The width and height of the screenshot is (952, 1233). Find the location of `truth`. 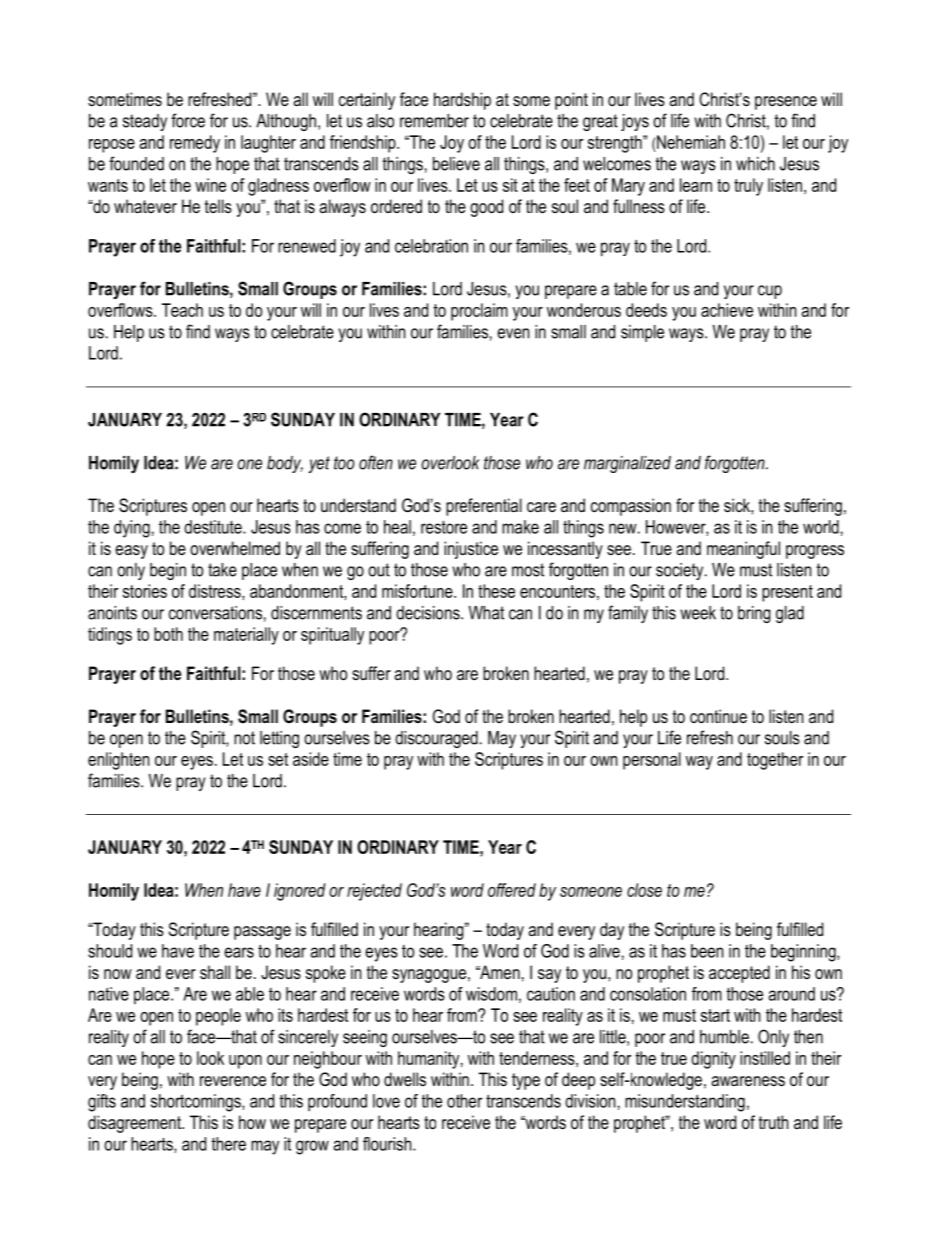

truth is located at coordinates (774, 1122).
